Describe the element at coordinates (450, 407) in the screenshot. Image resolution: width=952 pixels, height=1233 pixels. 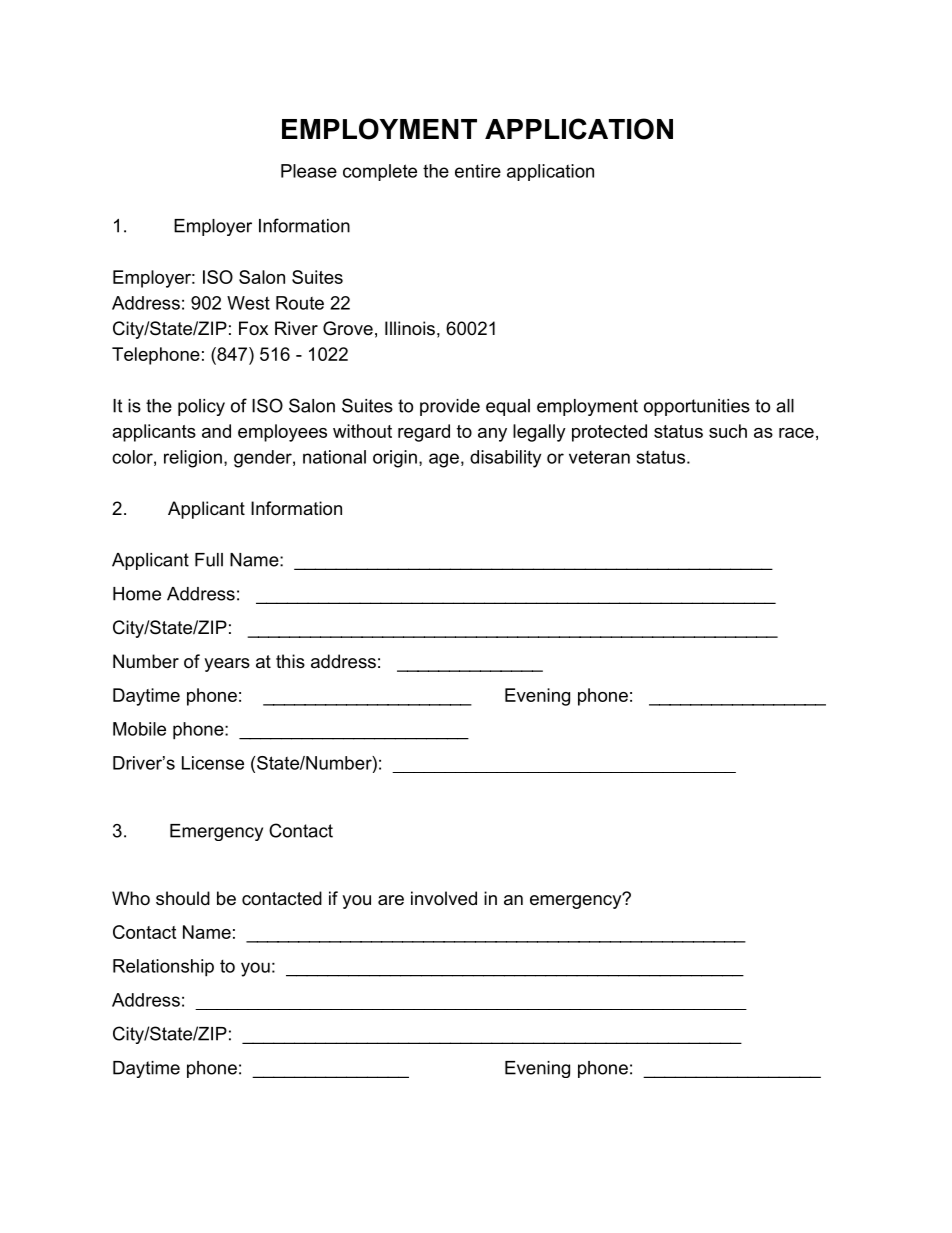
I see `provide` at that location.
